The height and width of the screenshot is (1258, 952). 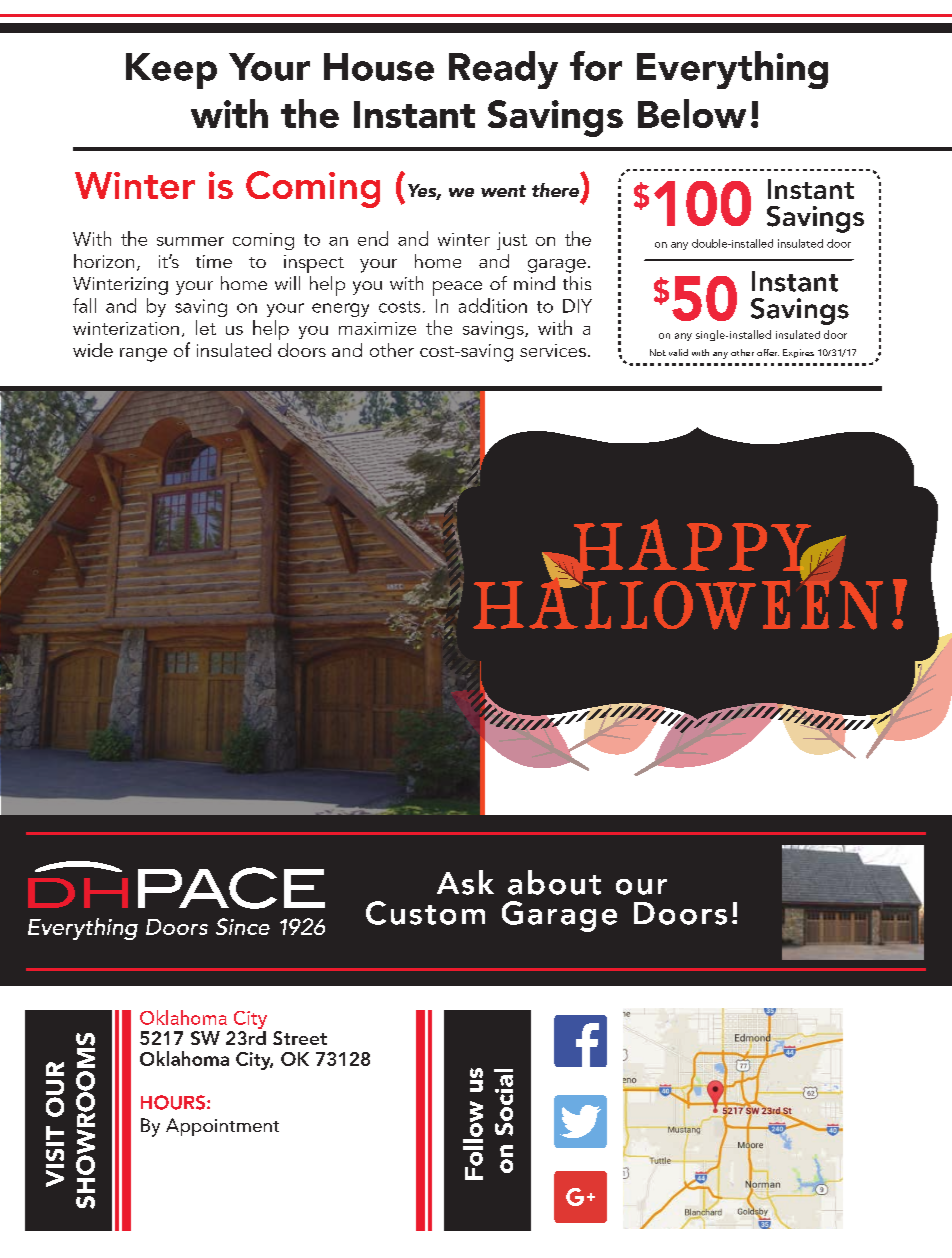 I want to click on Appointment, so click(x=222, y=1127).
